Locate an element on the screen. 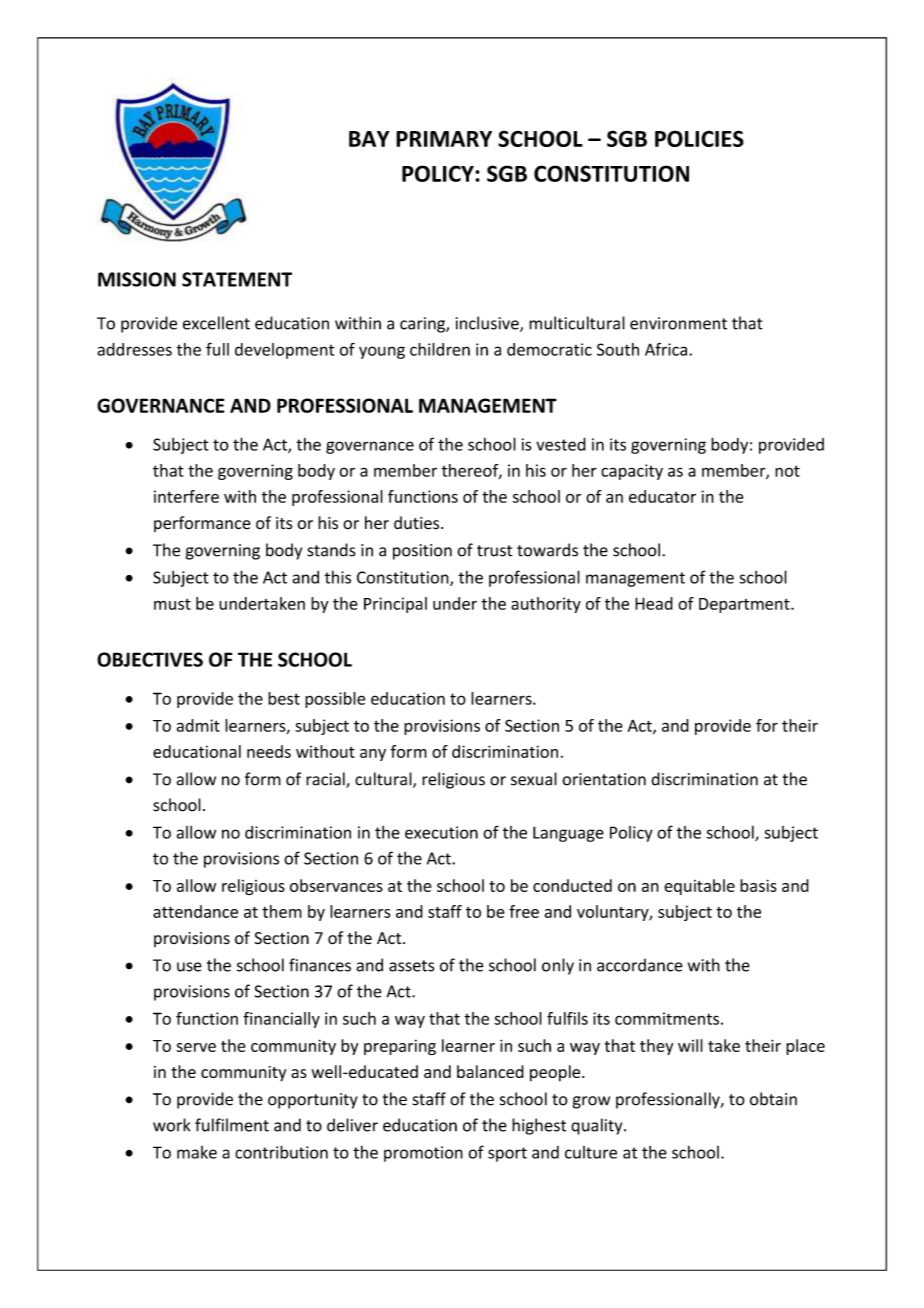 This screenshot has width=924, height=1308. OBJECTIVES is located at coordinates (150, 659).
